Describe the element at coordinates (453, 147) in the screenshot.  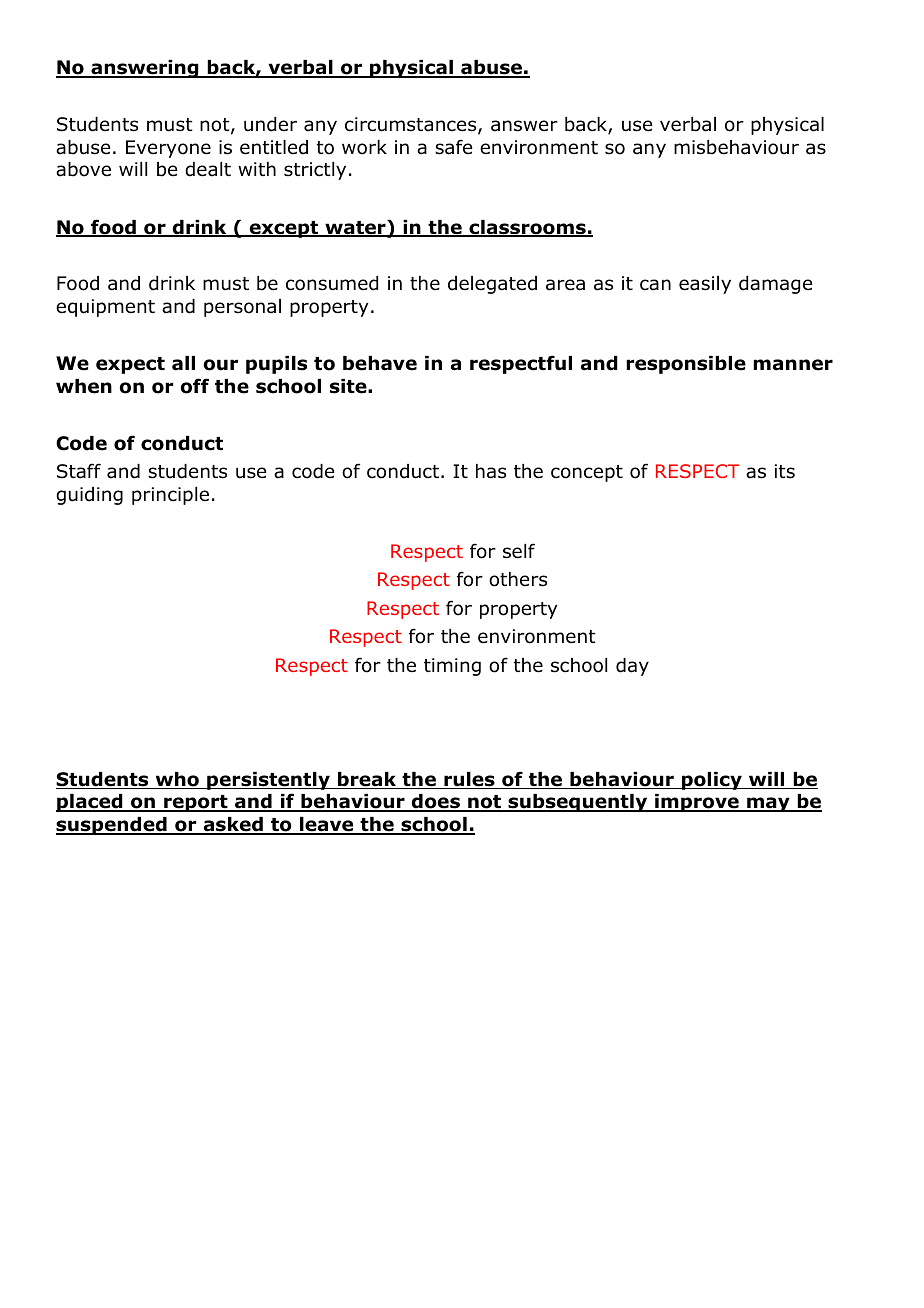
I see `safe` at that location.
